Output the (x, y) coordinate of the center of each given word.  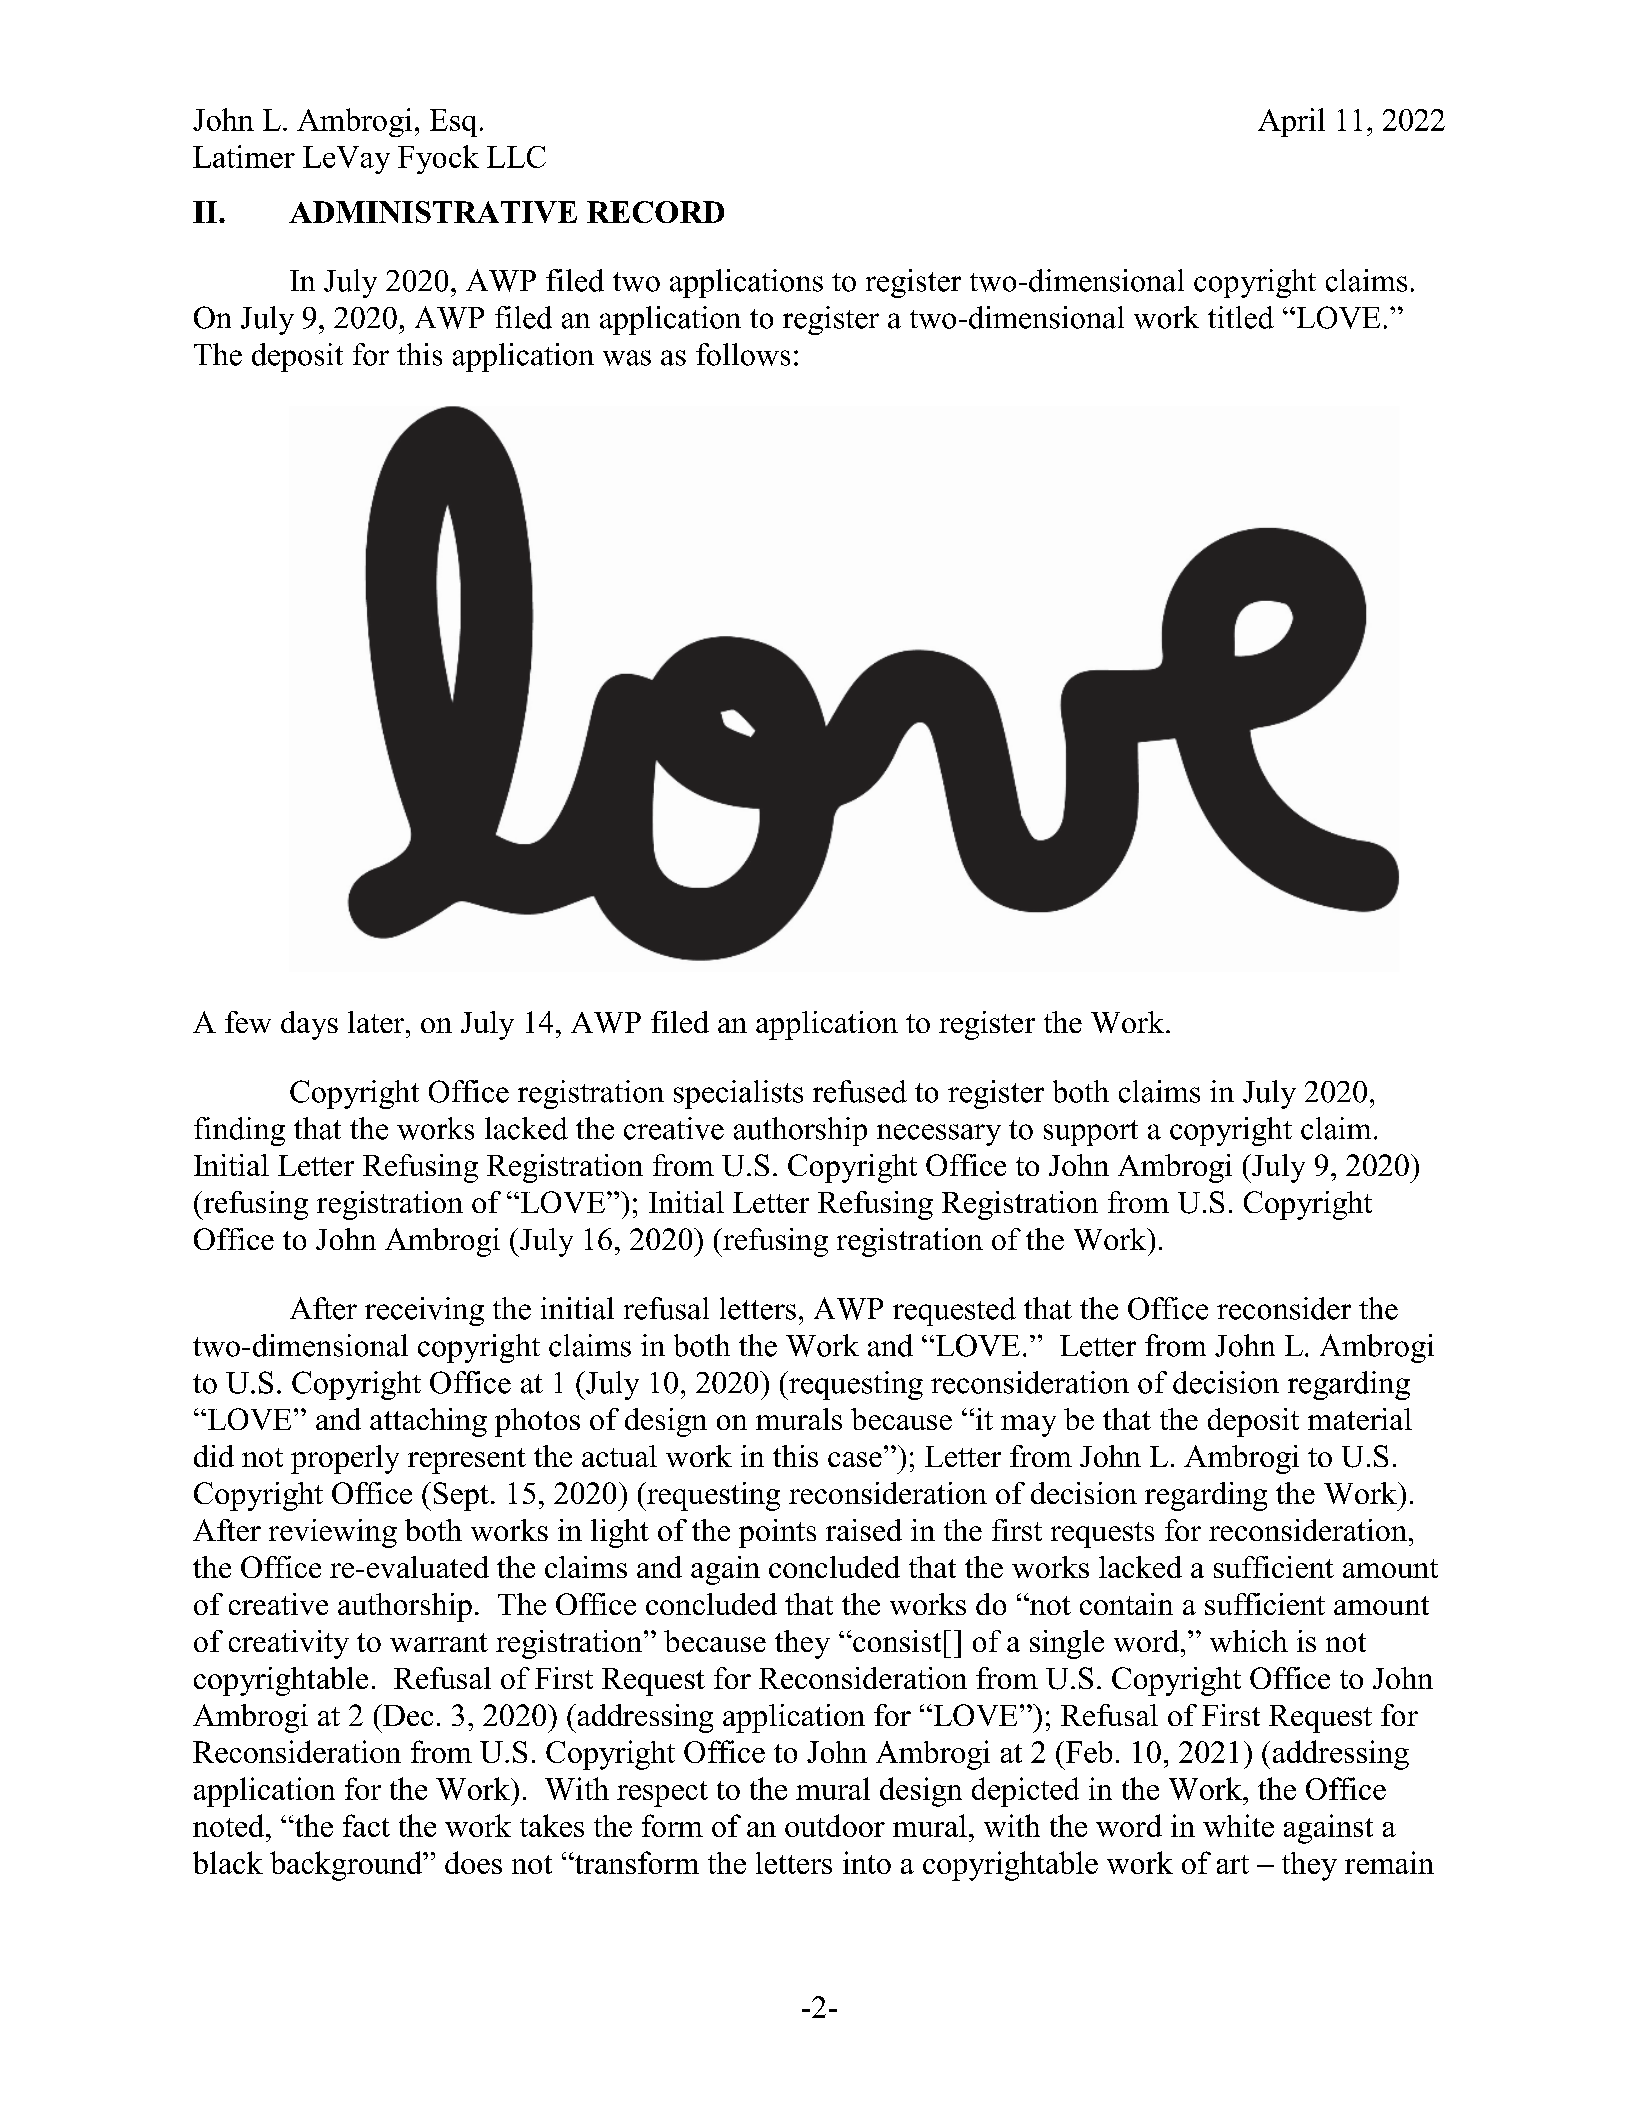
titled (1241, 317)
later (377, 1022)
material (1360, 1419)
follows (743, 354)
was (627, 358)
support (1091, 1133)
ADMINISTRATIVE (433, 212)
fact (366, 1825)
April (1291, 122)
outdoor (835, 1825)
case (855, 1459)
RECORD (655, 212)
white (1238, 1825)
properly (345, 1459)
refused (860, 1091)
